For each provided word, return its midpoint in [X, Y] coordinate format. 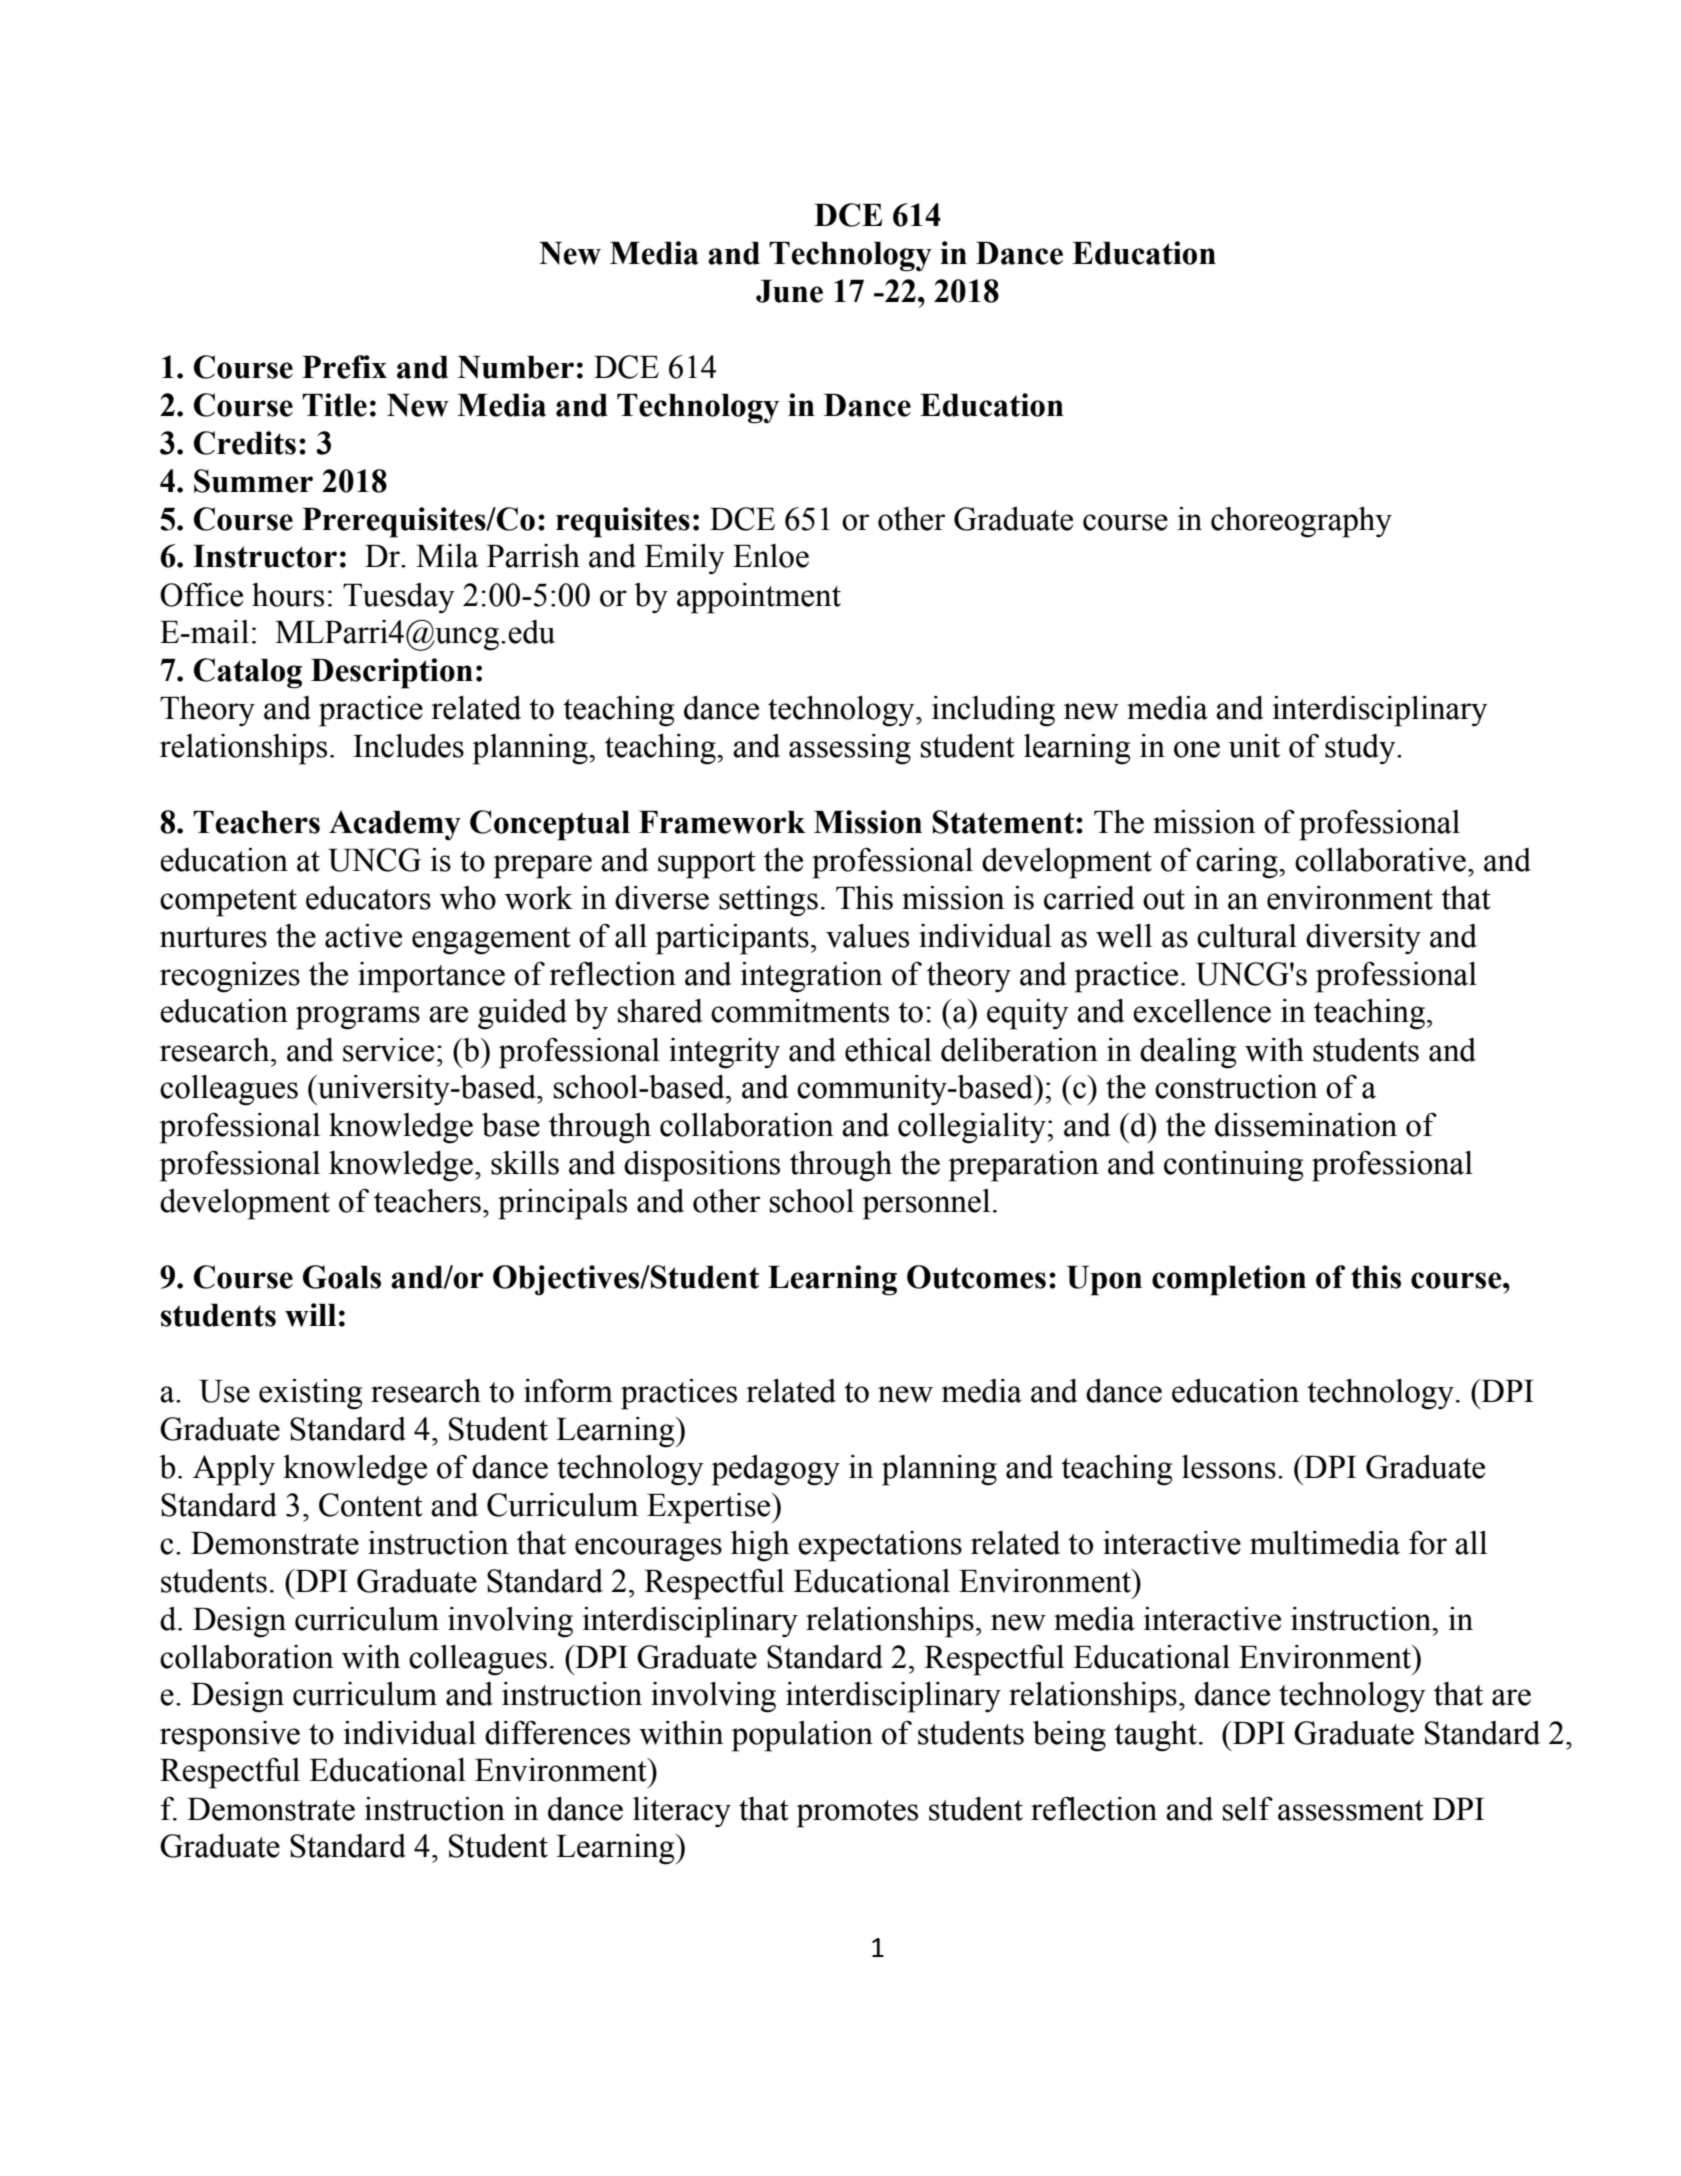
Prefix [344, 367]
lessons [1229, 1467]
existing [310, 1394]
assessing [850, 749]
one [1197, 749]
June [789, 291]
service [388, 1050]
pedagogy [776, 1470]
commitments [800, 1011]
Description [392, 673]
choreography [1301, 522]
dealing [1188, 1053]
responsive [230, 1736]
